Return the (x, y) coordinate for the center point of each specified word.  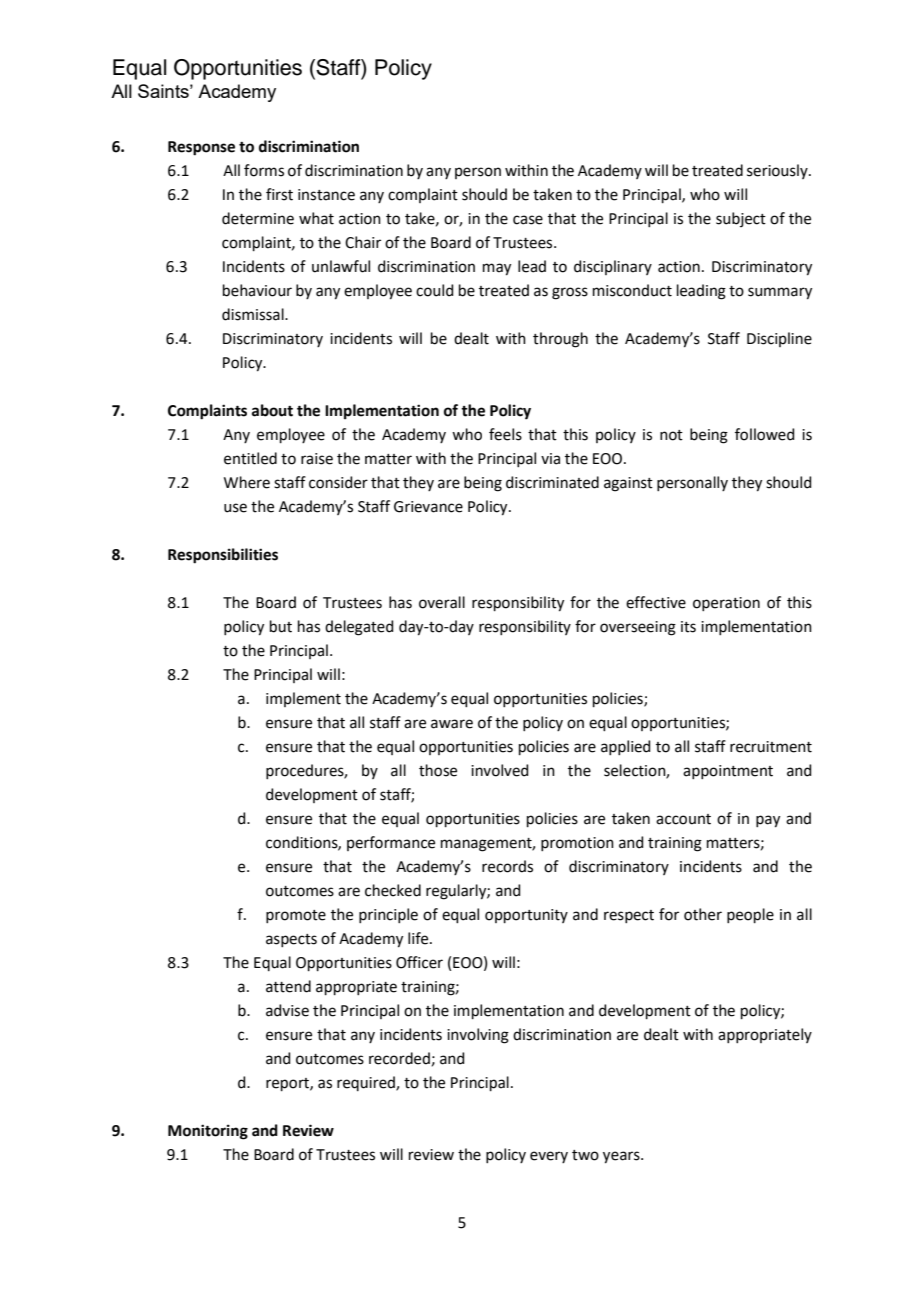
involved (500, 770)
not (671, 435)
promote (296, 916)
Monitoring (208, 1132)
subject (741, 219)
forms (264, 170)
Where (247, 482)
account (683, 819)
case (528, 220)
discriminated (552, 482)
